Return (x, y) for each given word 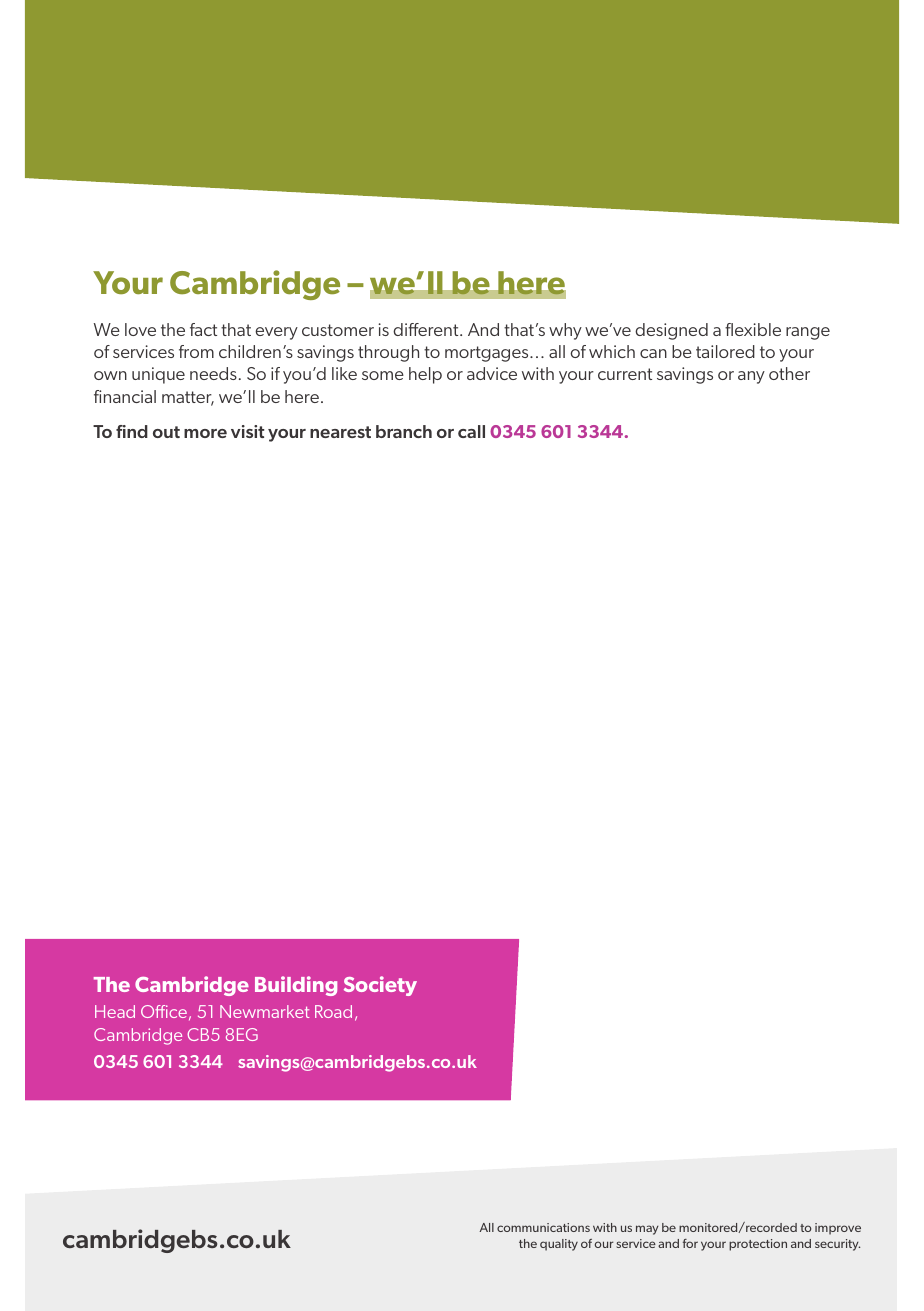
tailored (725, 351)
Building (296, 986)
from (196, 351)
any (751, 377)
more (205, 433)
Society (380, 986)
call (471, 431)
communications (543, 1227)
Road (333, 1011)
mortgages (488, 354)
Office (164, 1011)
